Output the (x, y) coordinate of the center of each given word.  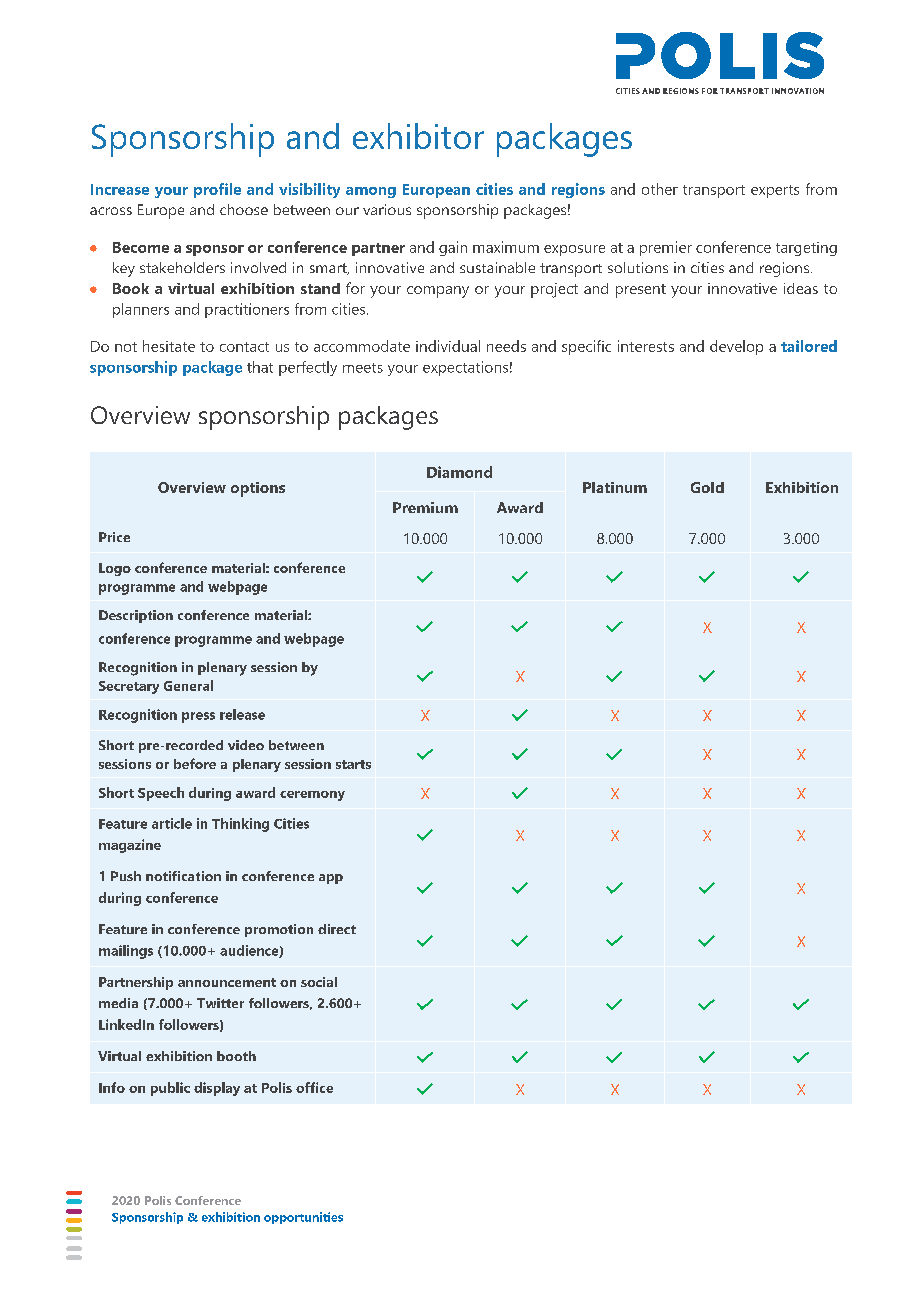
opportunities (303, 1218)
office (314, 1087)
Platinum (615, 487)
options (258, 489)
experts (775, 191)
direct (337, 929)
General (188, 685)
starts (353, 764)
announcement (227, 982)
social (319, 982)
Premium (425, 507)
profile (217, 190)
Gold (707, 487)
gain (453, 248)
